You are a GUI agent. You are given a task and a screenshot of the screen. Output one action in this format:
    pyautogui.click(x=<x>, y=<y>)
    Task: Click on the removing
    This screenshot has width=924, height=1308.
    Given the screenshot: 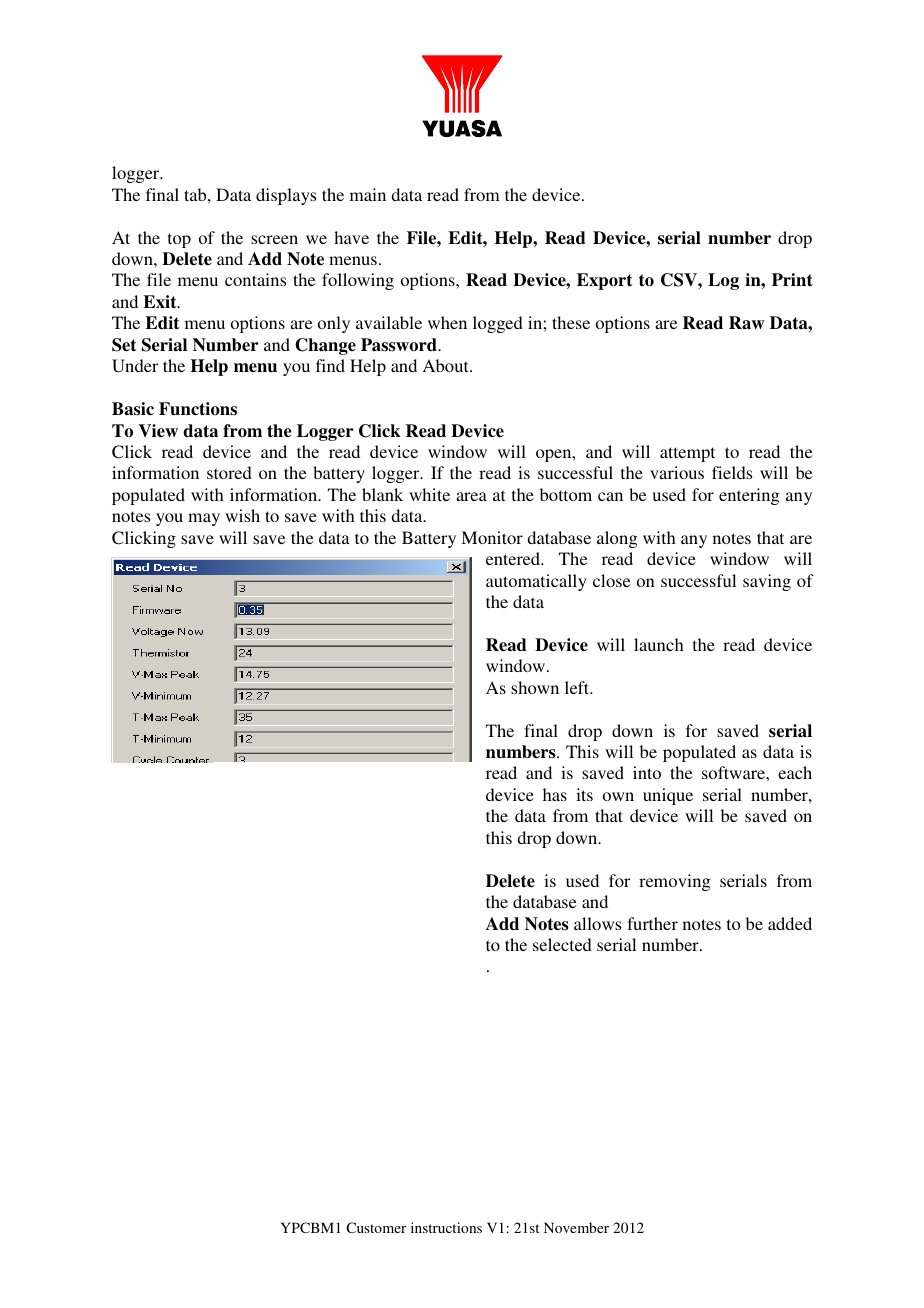 What is the action you would take?
    pyautogui.click(x=674, y=882)
